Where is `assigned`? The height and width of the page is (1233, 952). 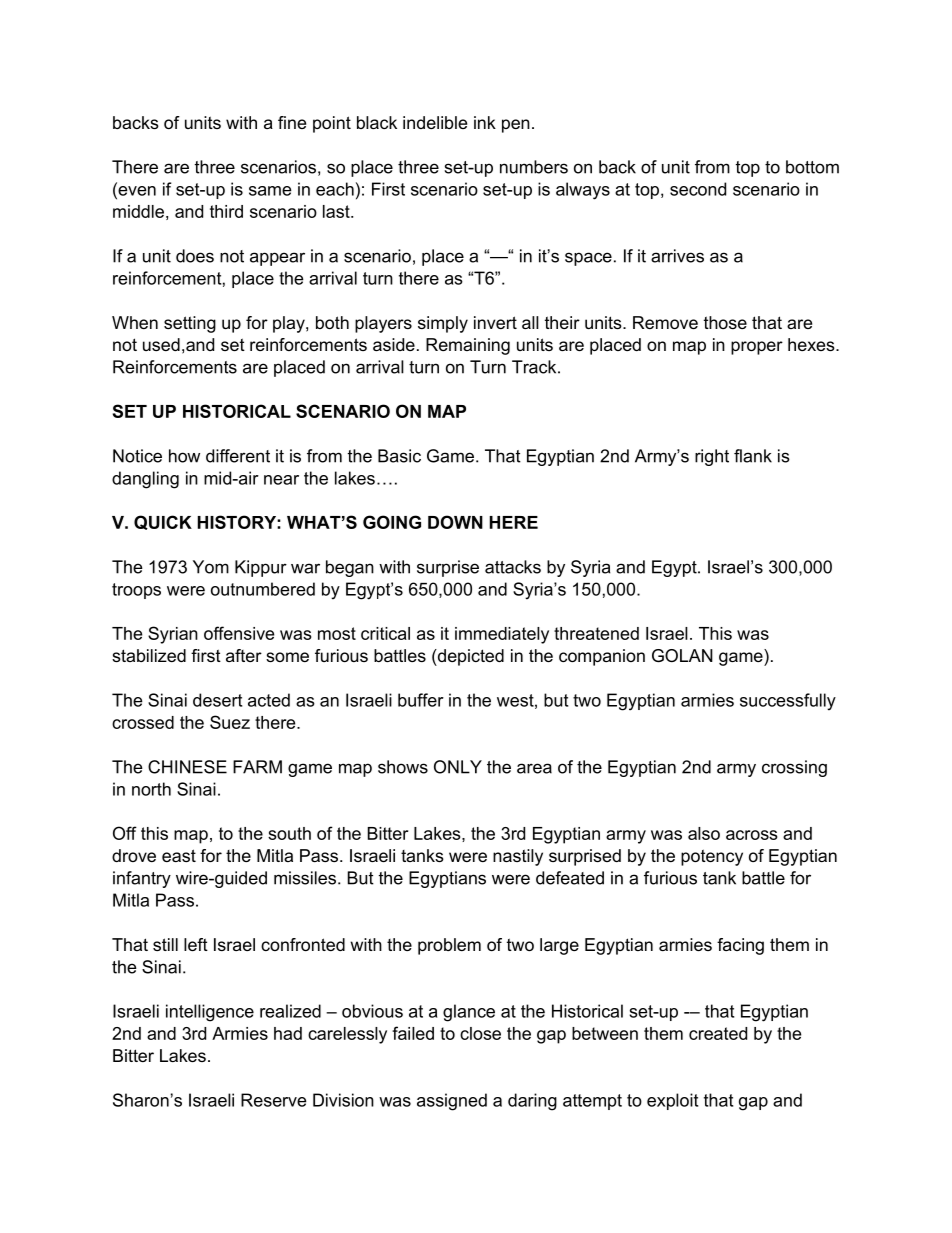
assigned is located at coordinates (452, 1102).
